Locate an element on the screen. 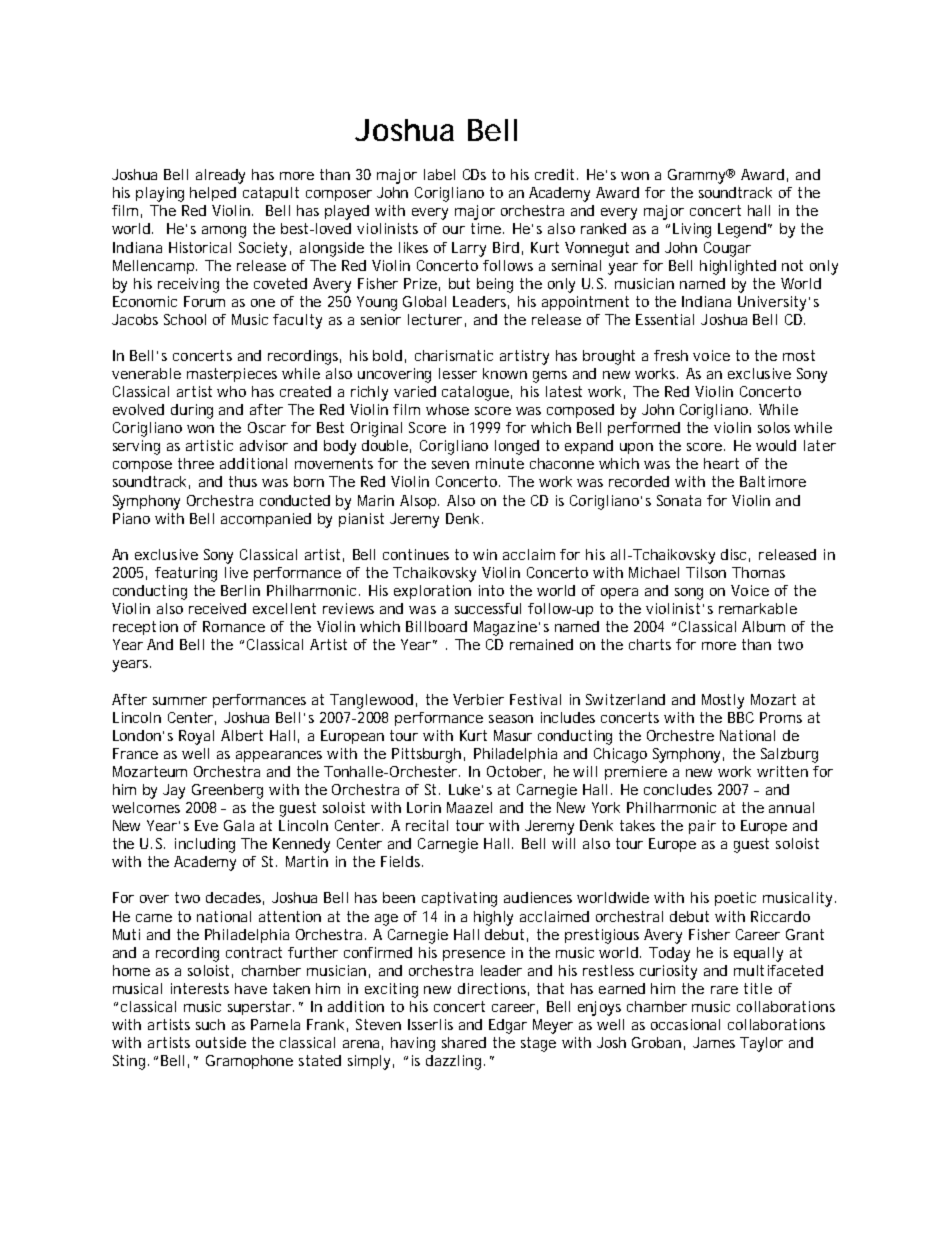 This screenshot has height=1233, width=952. solos is located at coordinates (774, 427).
